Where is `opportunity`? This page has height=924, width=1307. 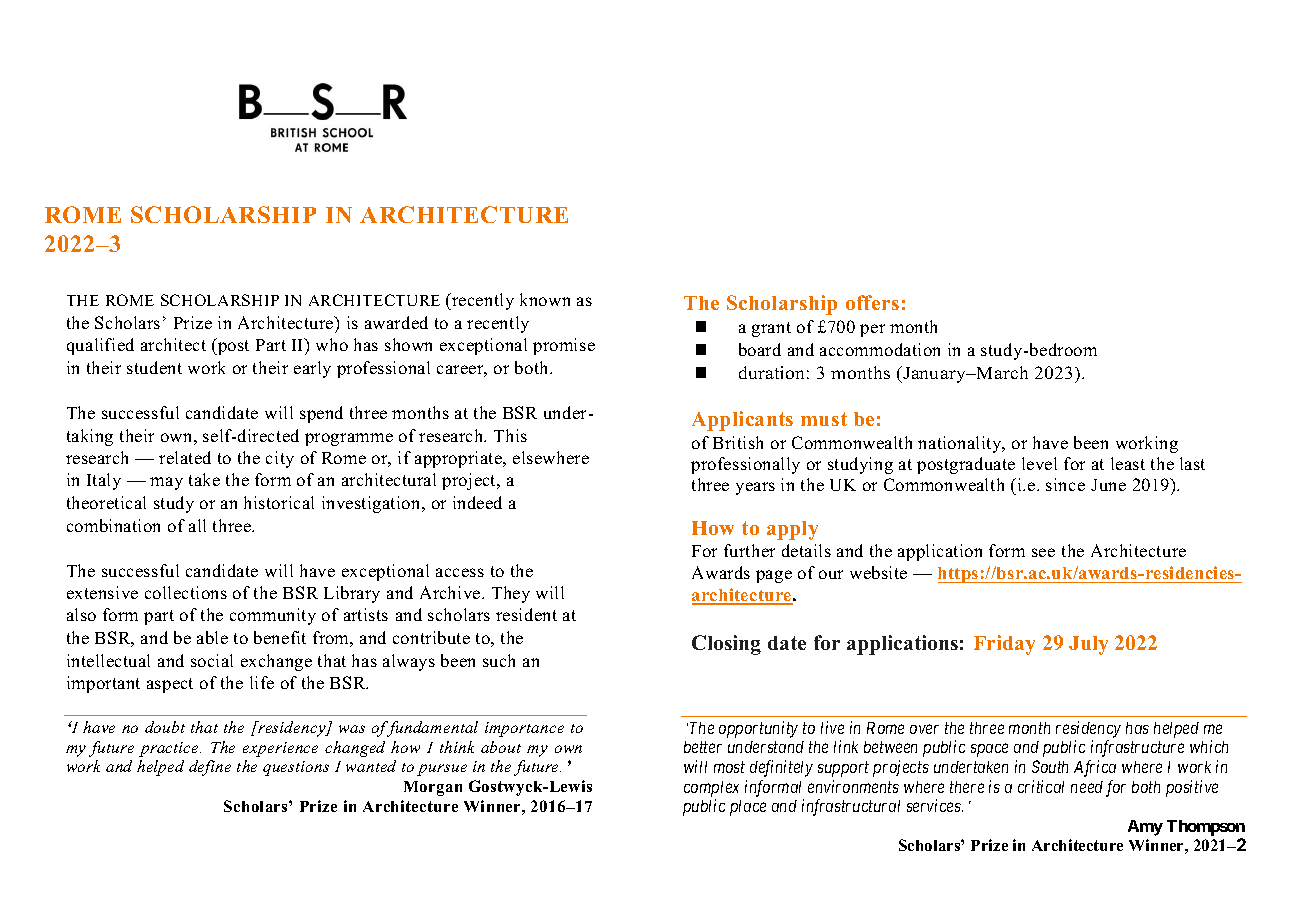
opportunity is located at coordinates (758, 729).
